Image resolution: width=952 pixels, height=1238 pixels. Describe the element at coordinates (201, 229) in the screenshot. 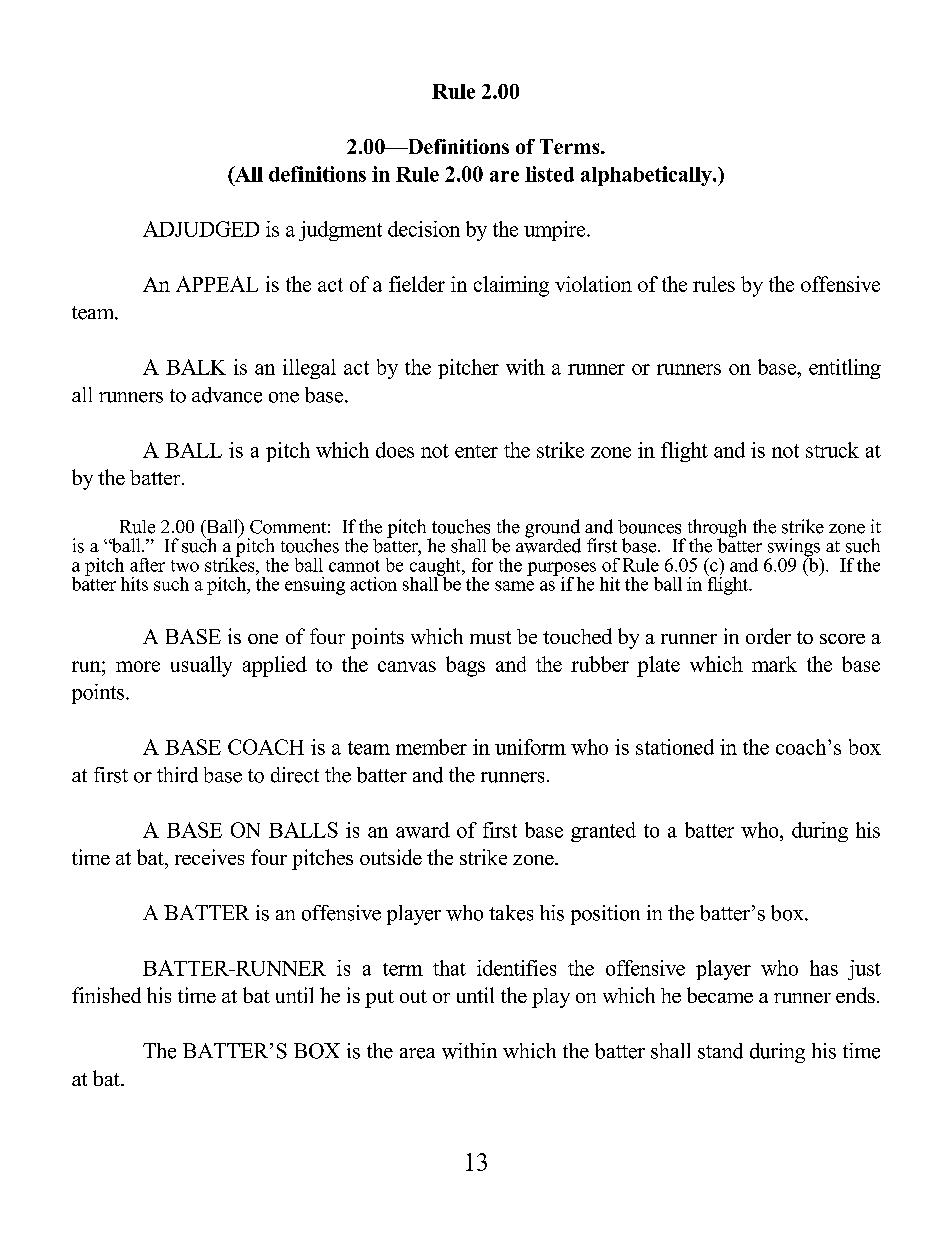

I see `ADJUDGED` at that location.
